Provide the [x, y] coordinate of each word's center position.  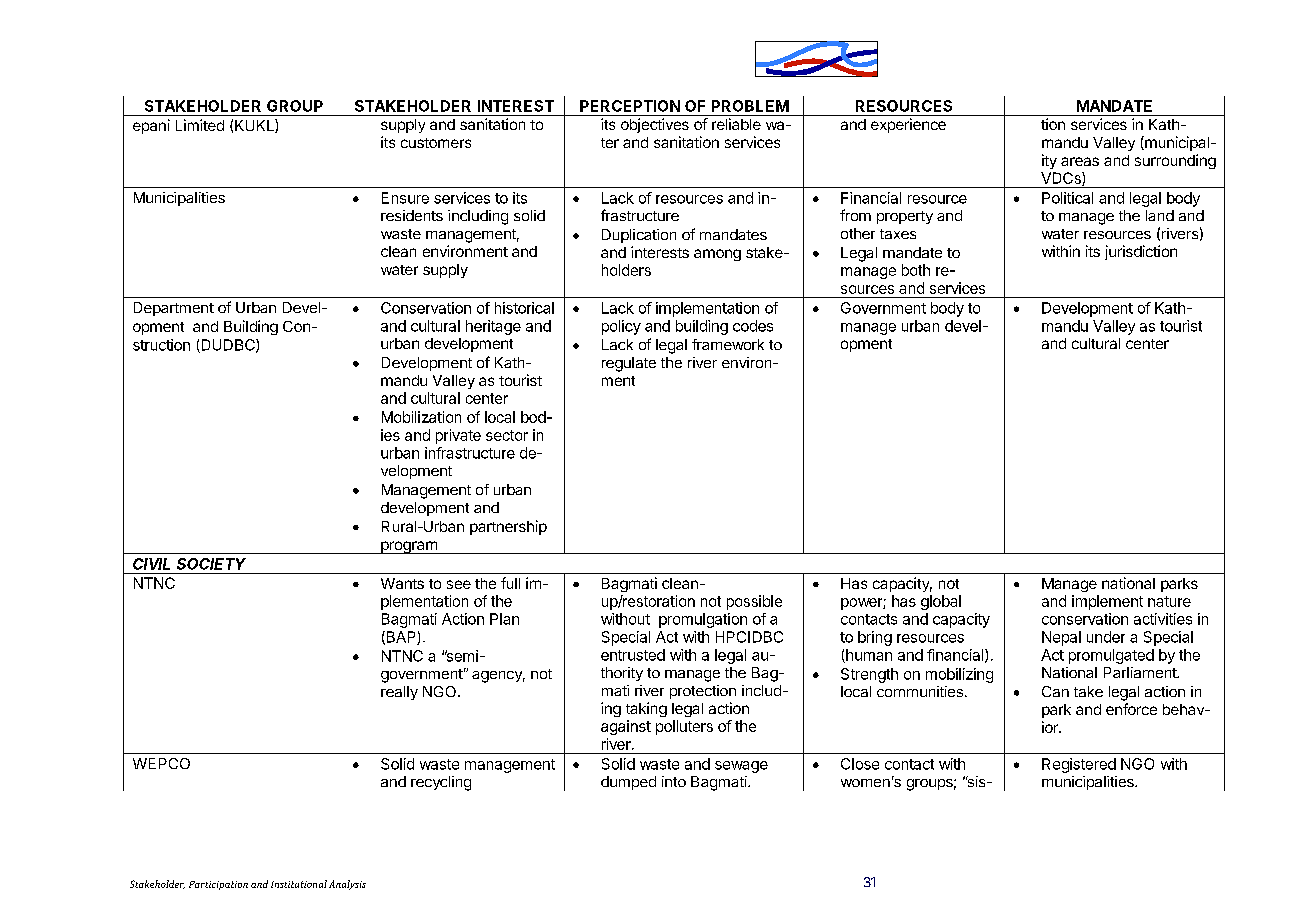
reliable [736, 124]
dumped [628, 783]
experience [908, 125]
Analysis [347, 885]
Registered [1079, 765]
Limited [200, 125]
